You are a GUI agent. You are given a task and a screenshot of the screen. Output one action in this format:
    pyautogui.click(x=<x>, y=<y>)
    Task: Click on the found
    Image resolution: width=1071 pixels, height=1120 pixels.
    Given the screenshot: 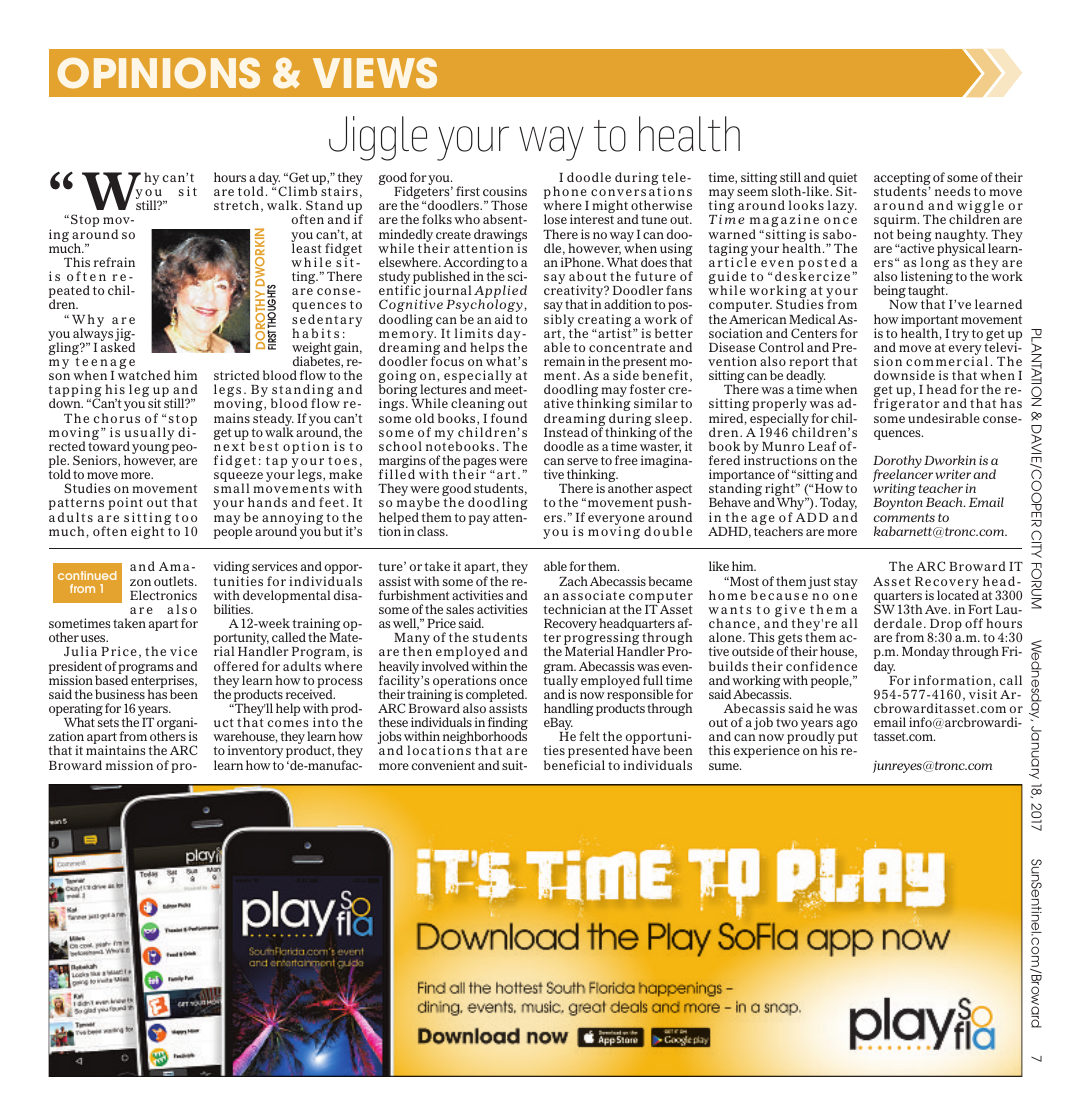 What is the action you would take?
    pyautogui.click(x=509, y=418)
